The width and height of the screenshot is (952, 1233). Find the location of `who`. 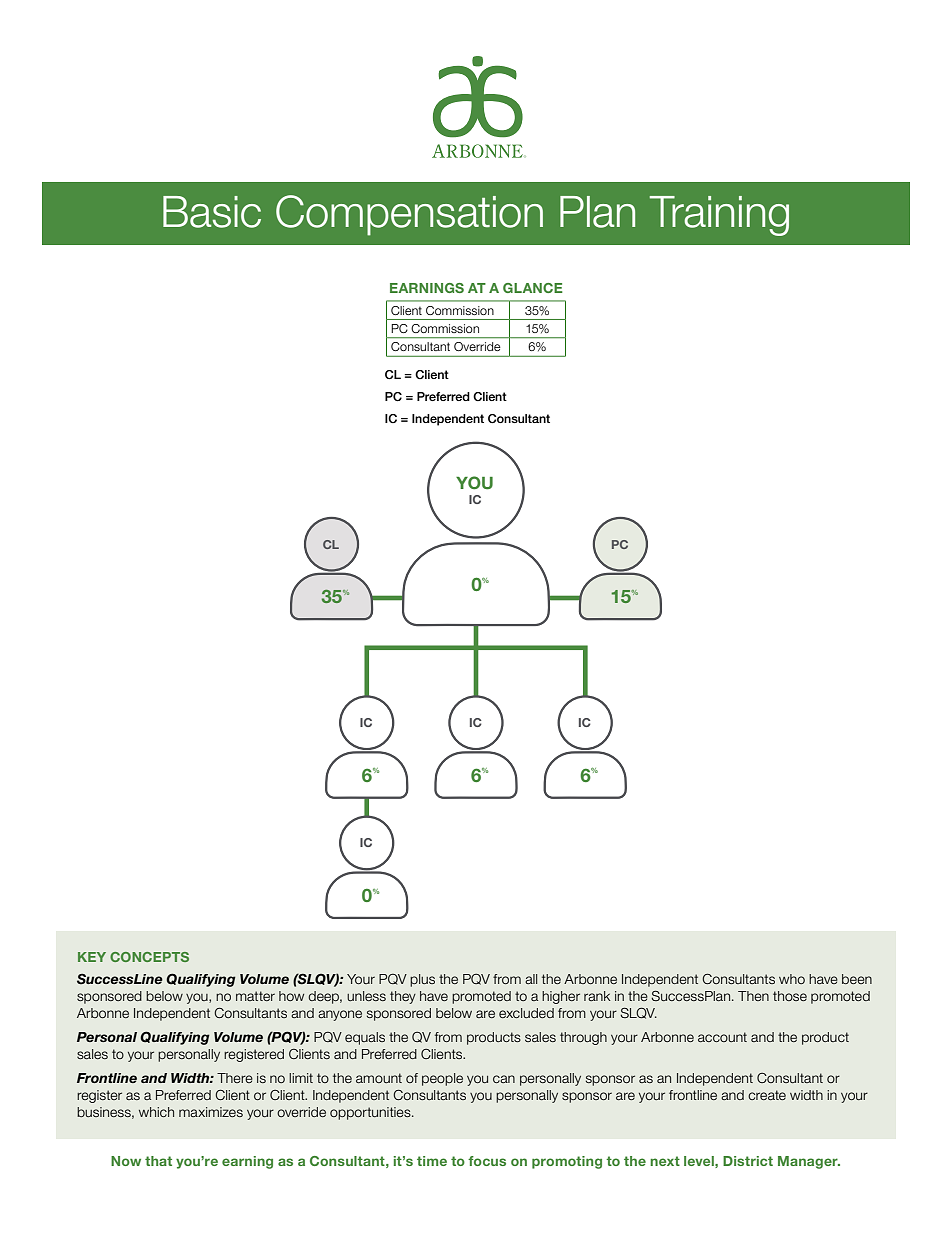

who is located at coordinates (792, 979).
